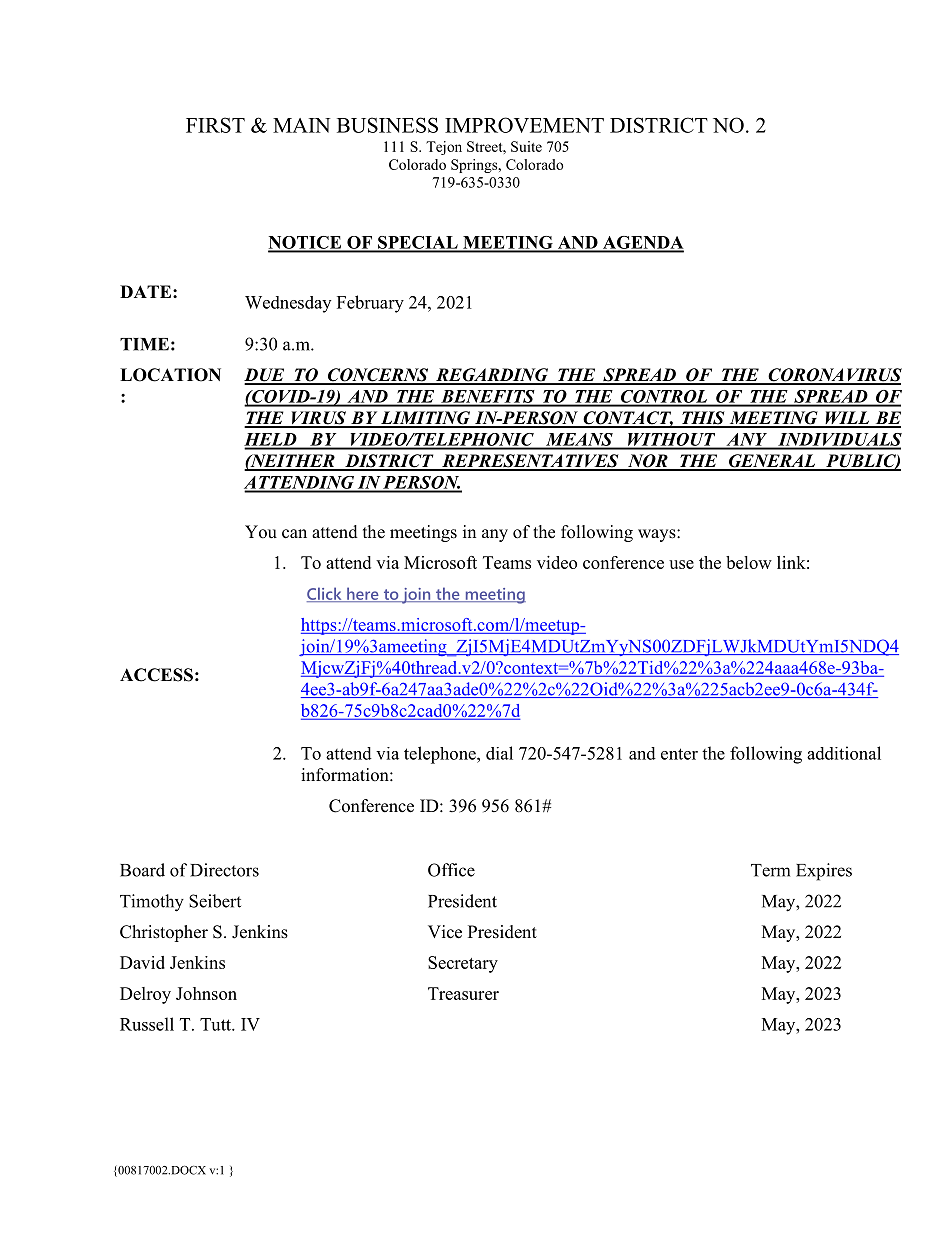  Describe the element at coordinates (749, 562) in the image. I see `below` at that location.
